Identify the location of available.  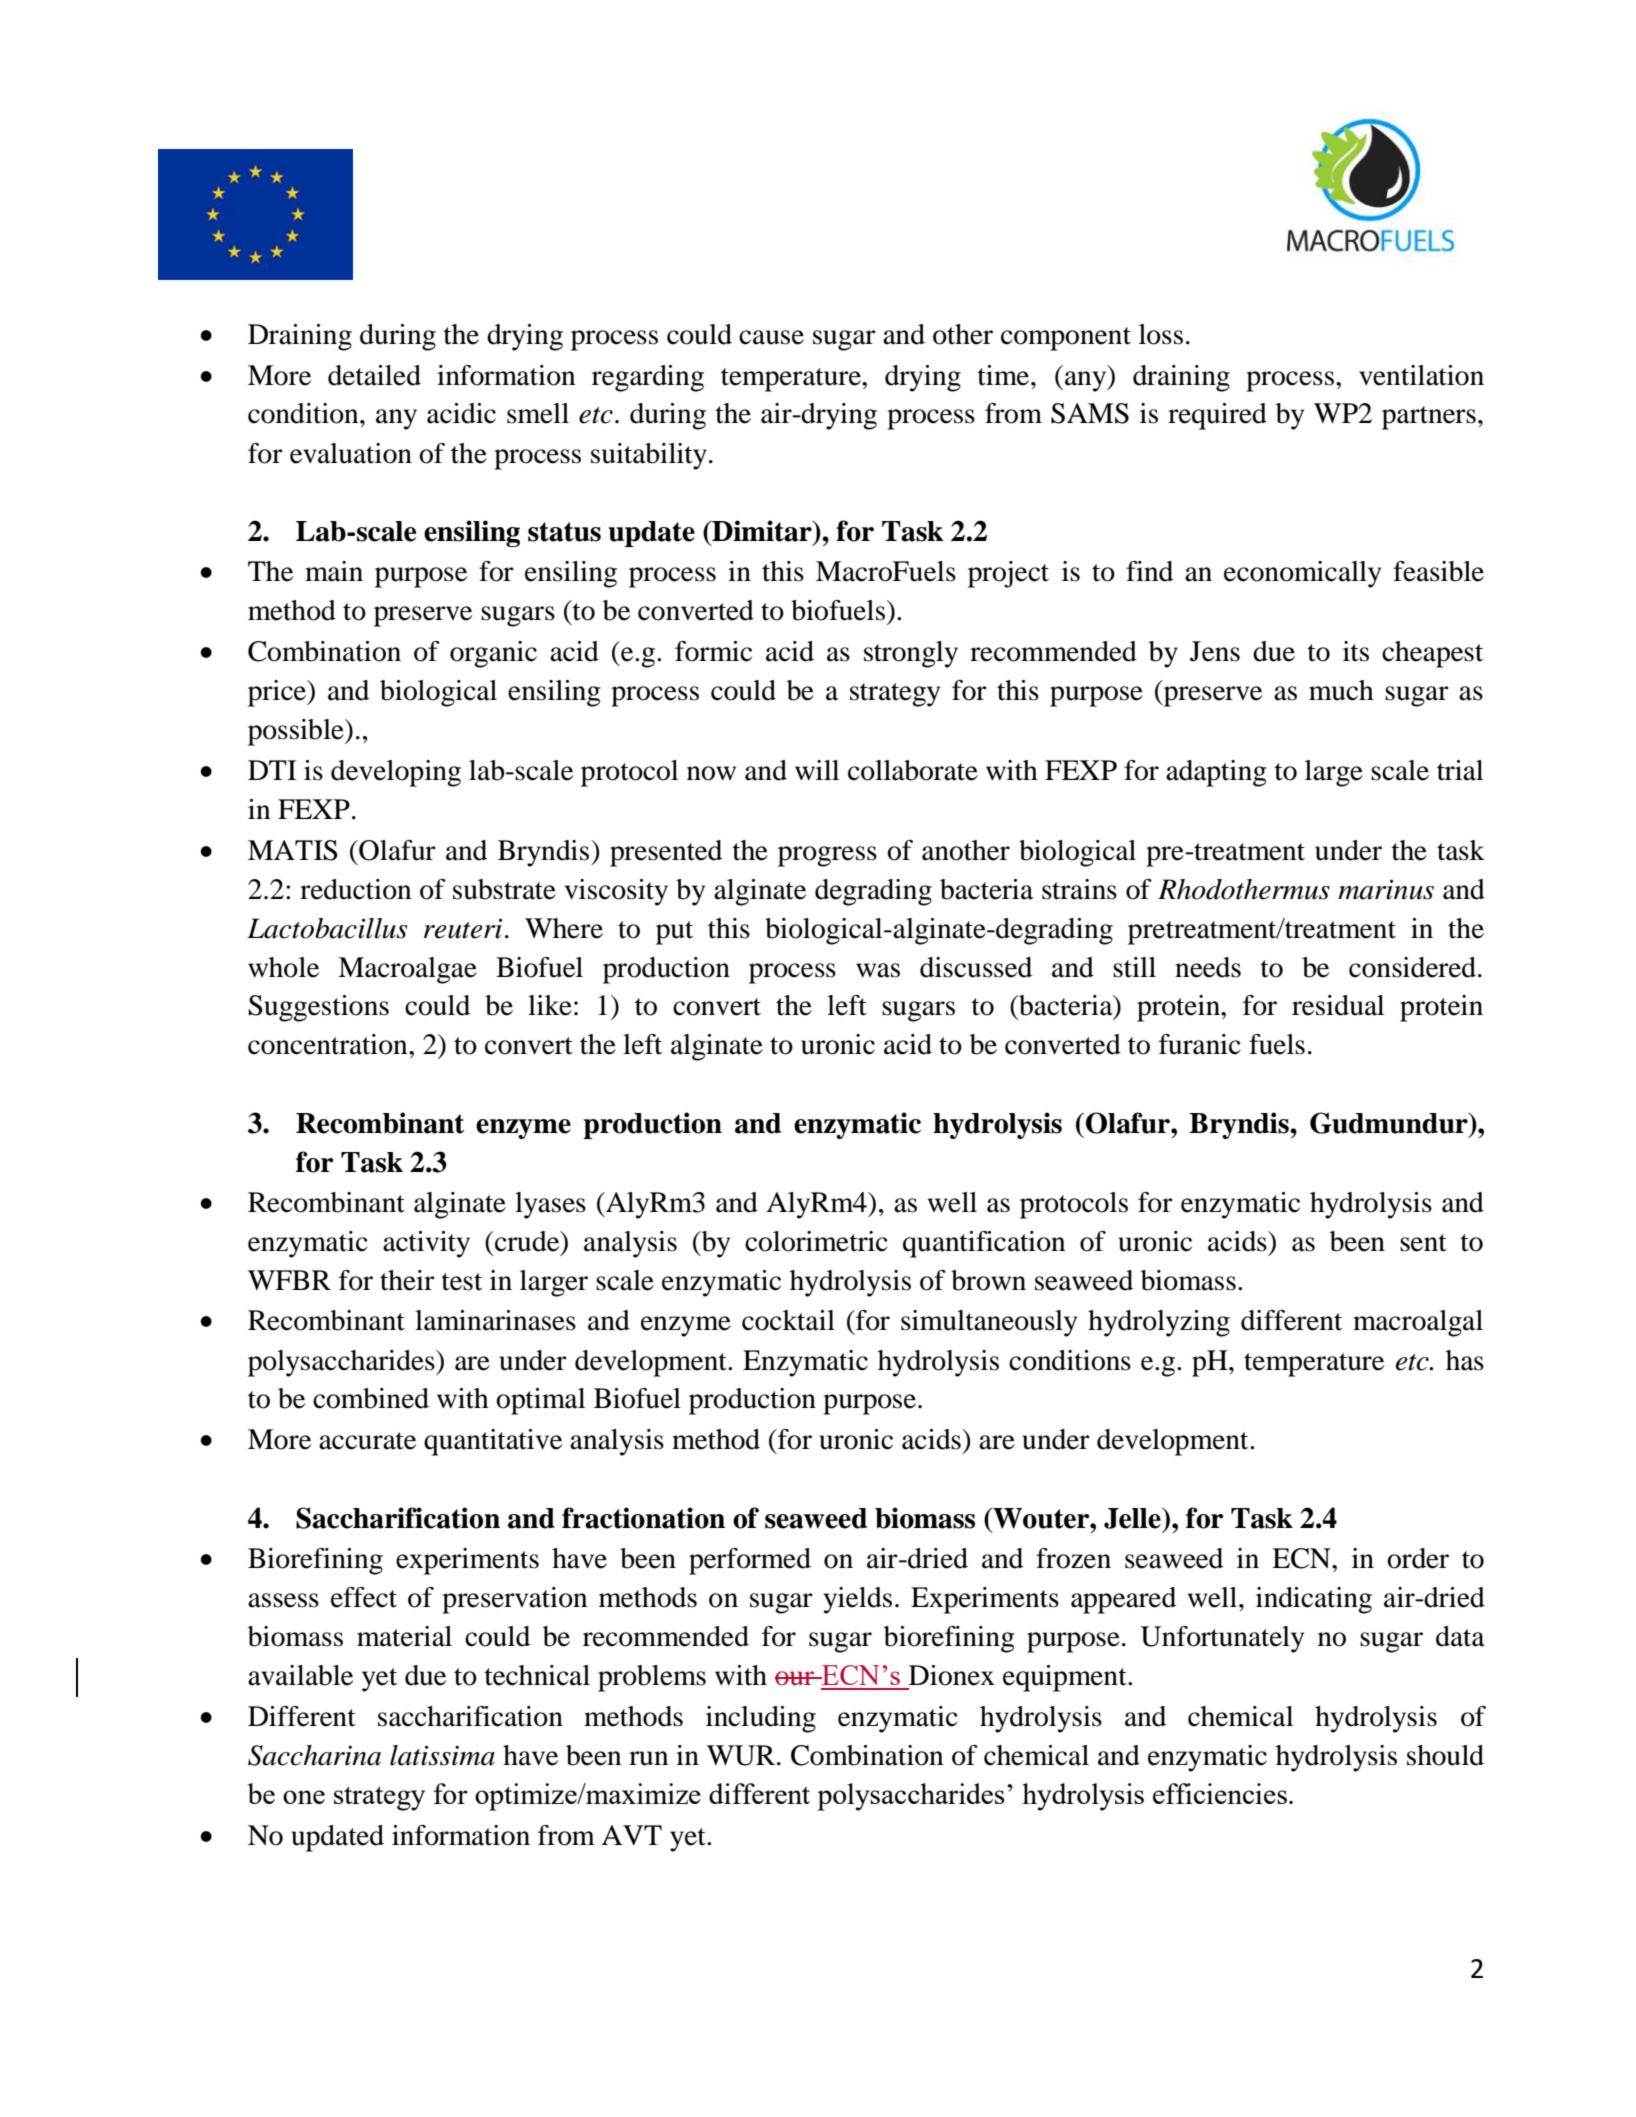
(300, 1675).
